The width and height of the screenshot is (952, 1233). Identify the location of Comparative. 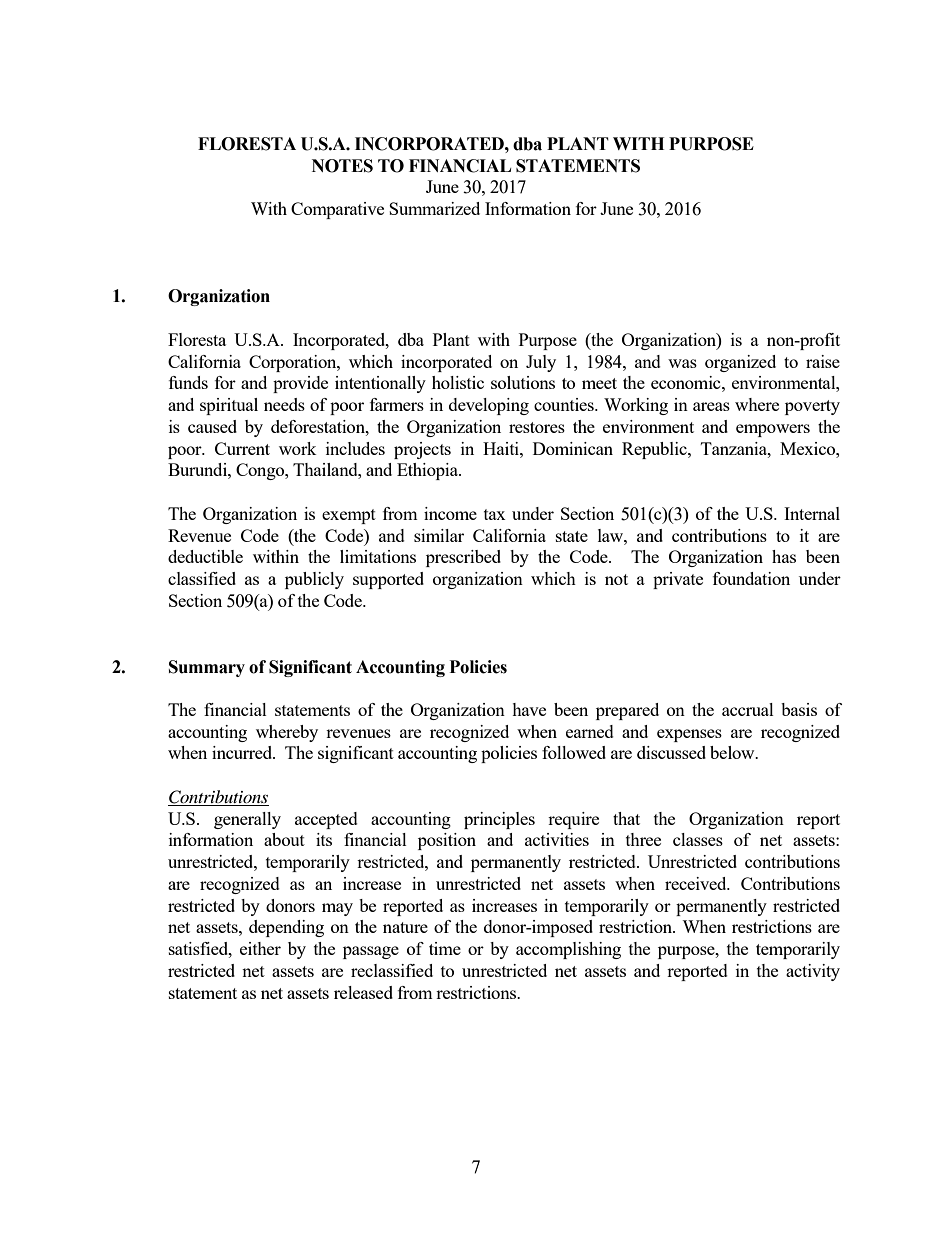
(337, 210).
